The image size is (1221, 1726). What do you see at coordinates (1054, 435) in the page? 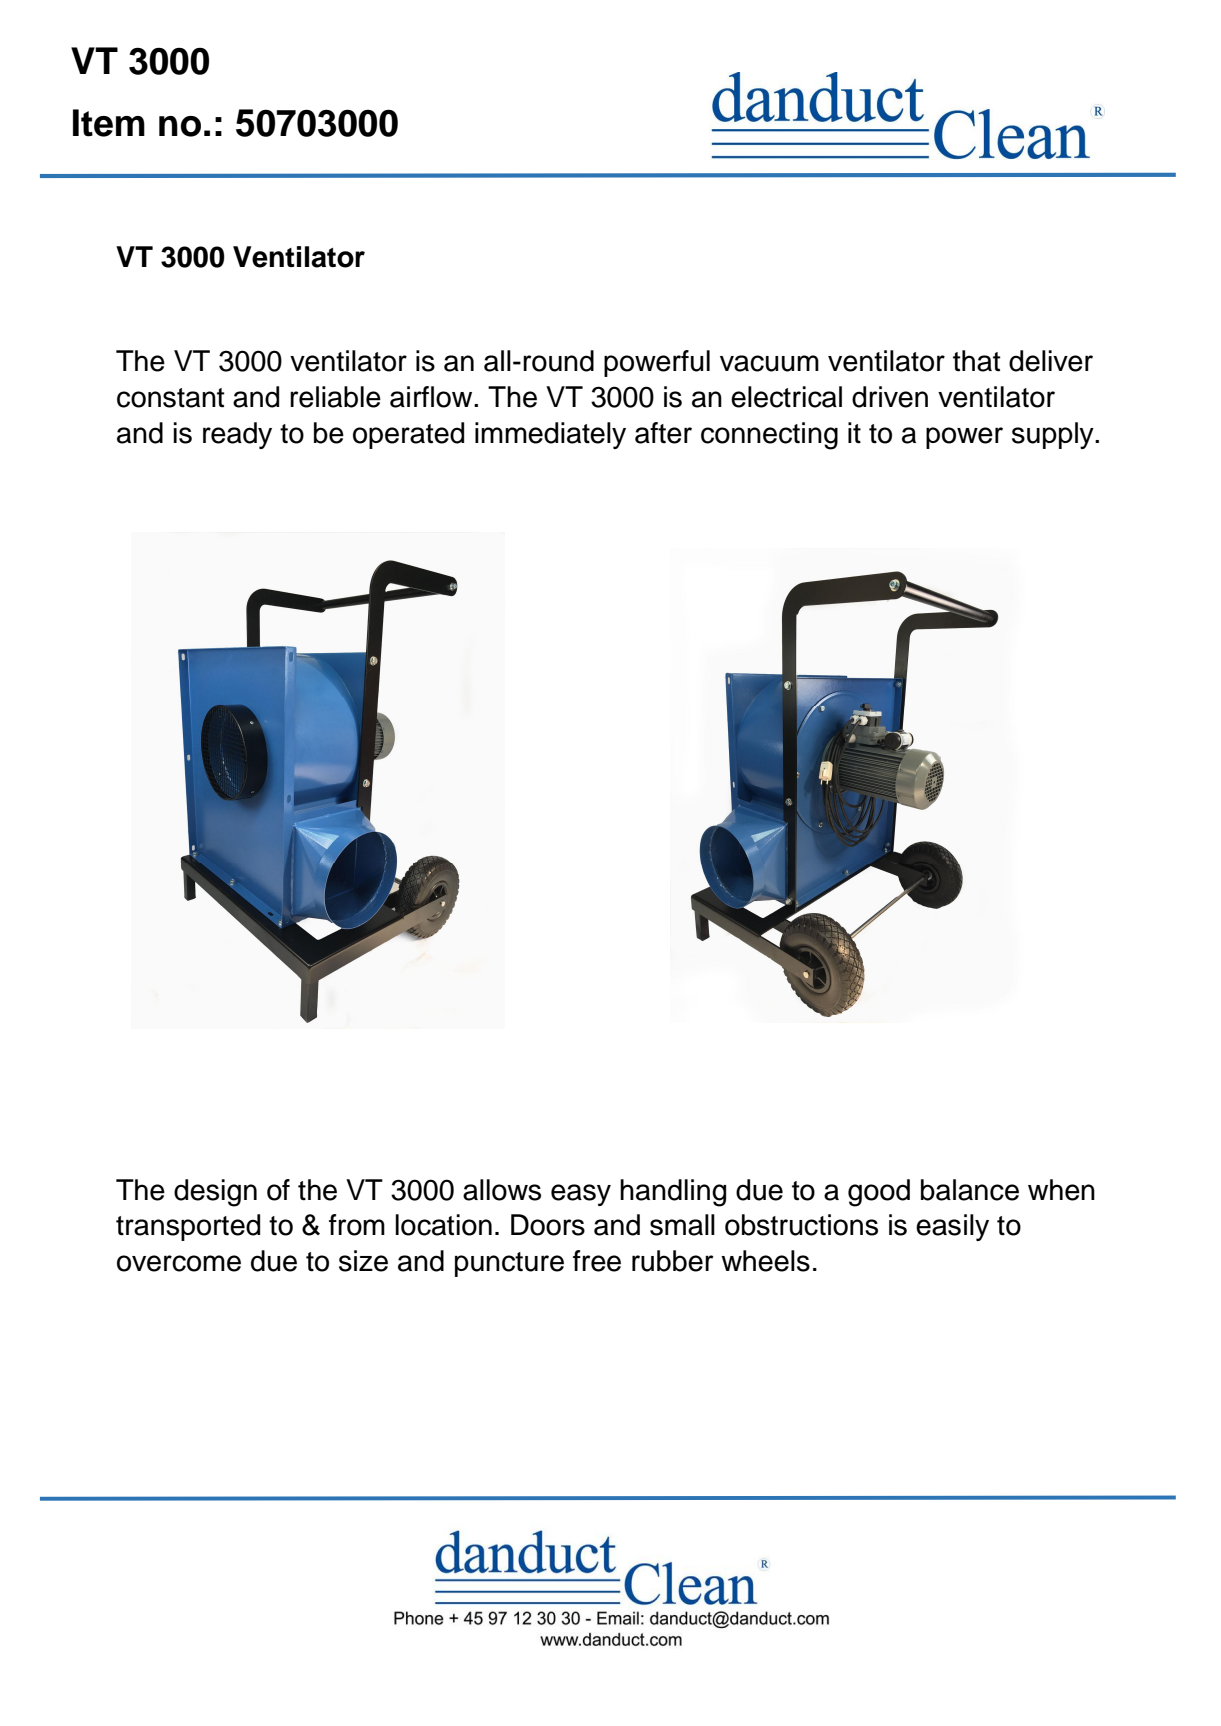
I see `supply` at bounding box center [1054, 435].
